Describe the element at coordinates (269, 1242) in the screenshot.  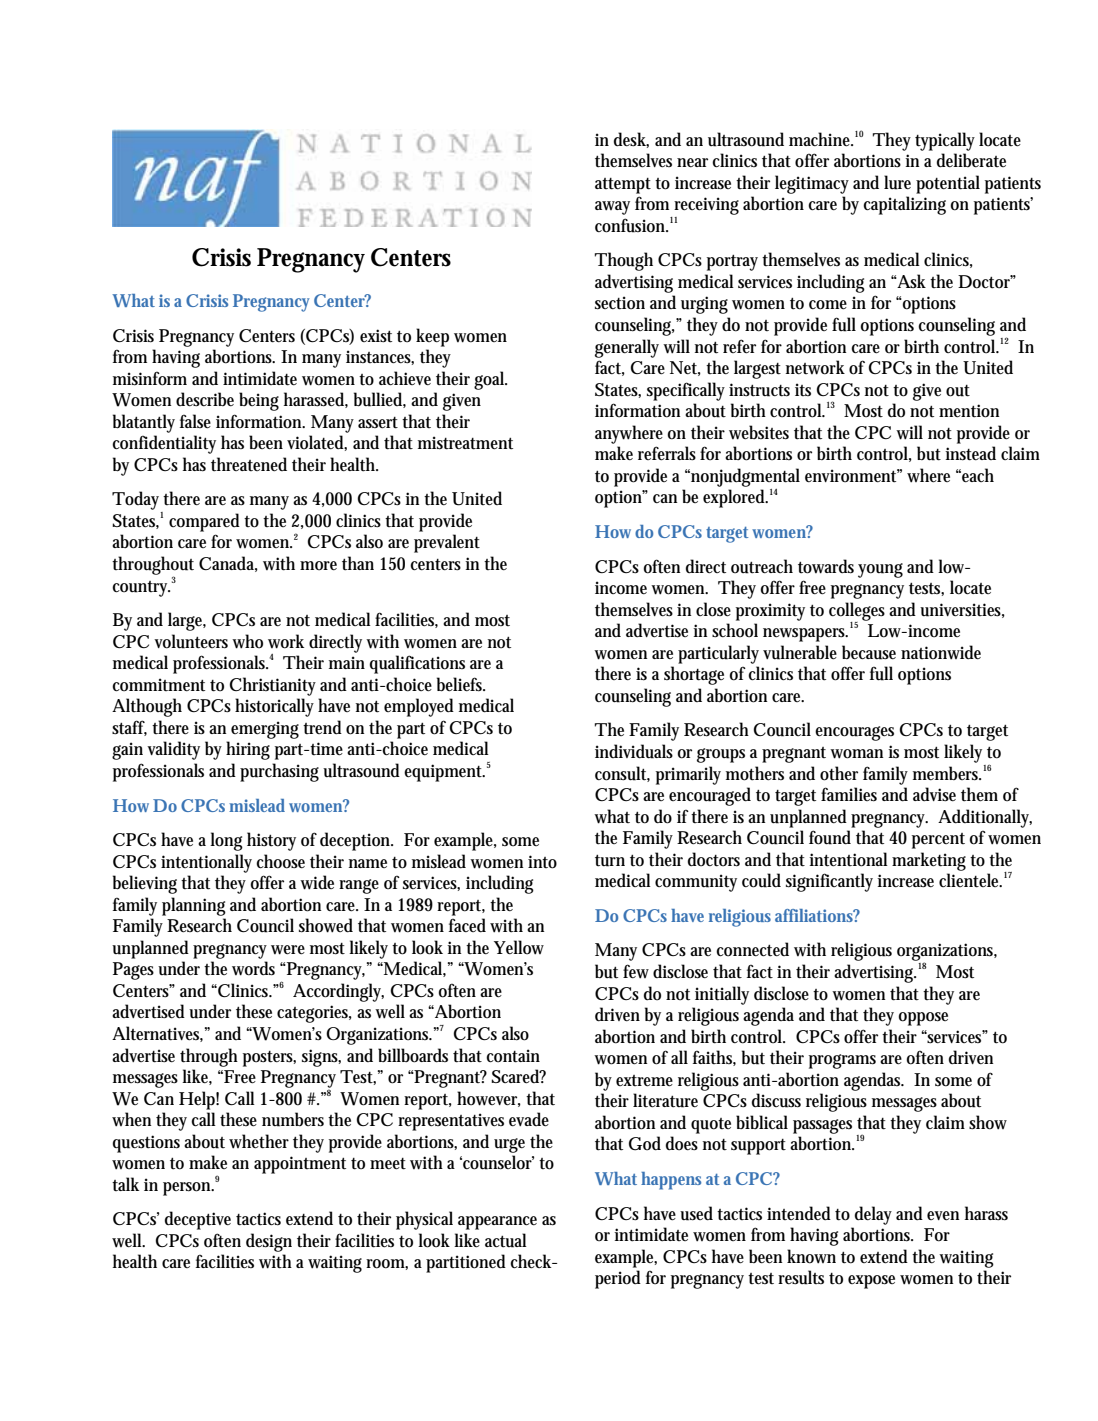
I see `design` at that location.
